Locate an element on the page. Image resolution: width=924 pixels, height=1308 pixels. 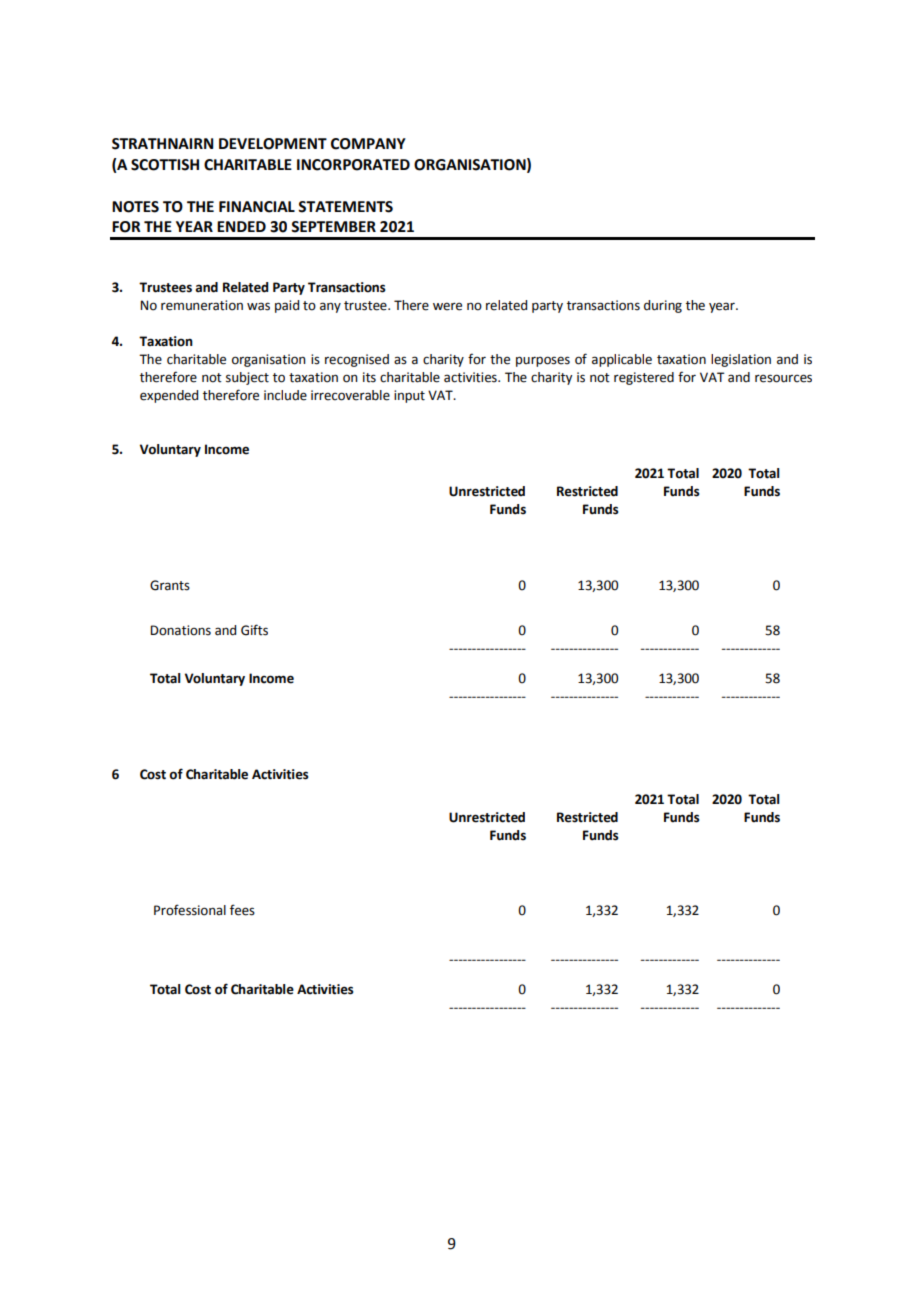
fees is located at coordinates (242, 910).
